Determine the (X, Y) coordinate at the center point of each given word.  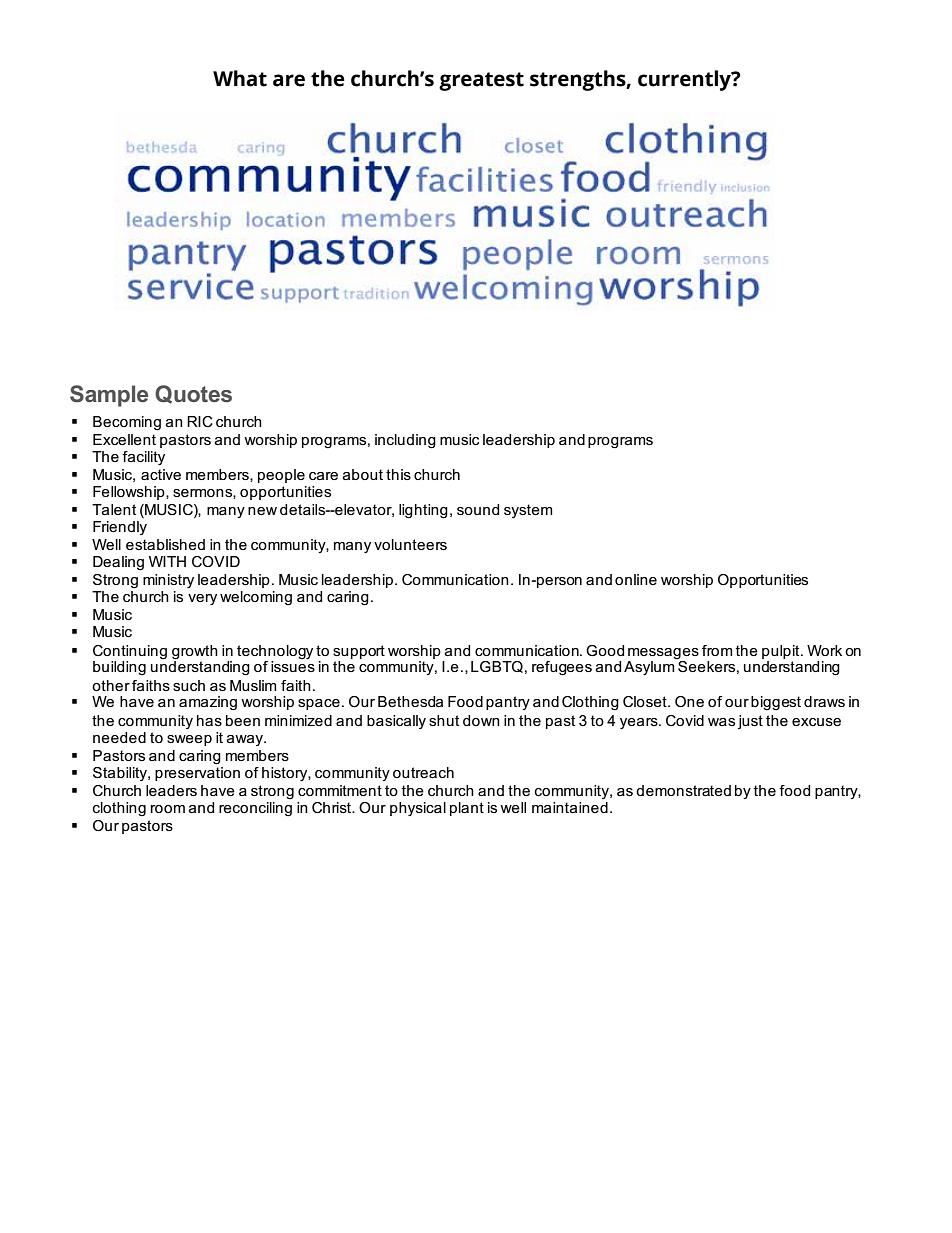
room (168, 809)
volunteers (410, 544)
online (636, 579)
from (717, 650)
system (528, 511)
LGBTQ (497, 667)
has (209, 720)
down (481, 720)
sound (478, 509)
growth (195, 652)
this (398, 474)
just (750, 722)
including (405, 441)
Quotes (193, 394)
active (161, 474)
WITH (167, 561)
